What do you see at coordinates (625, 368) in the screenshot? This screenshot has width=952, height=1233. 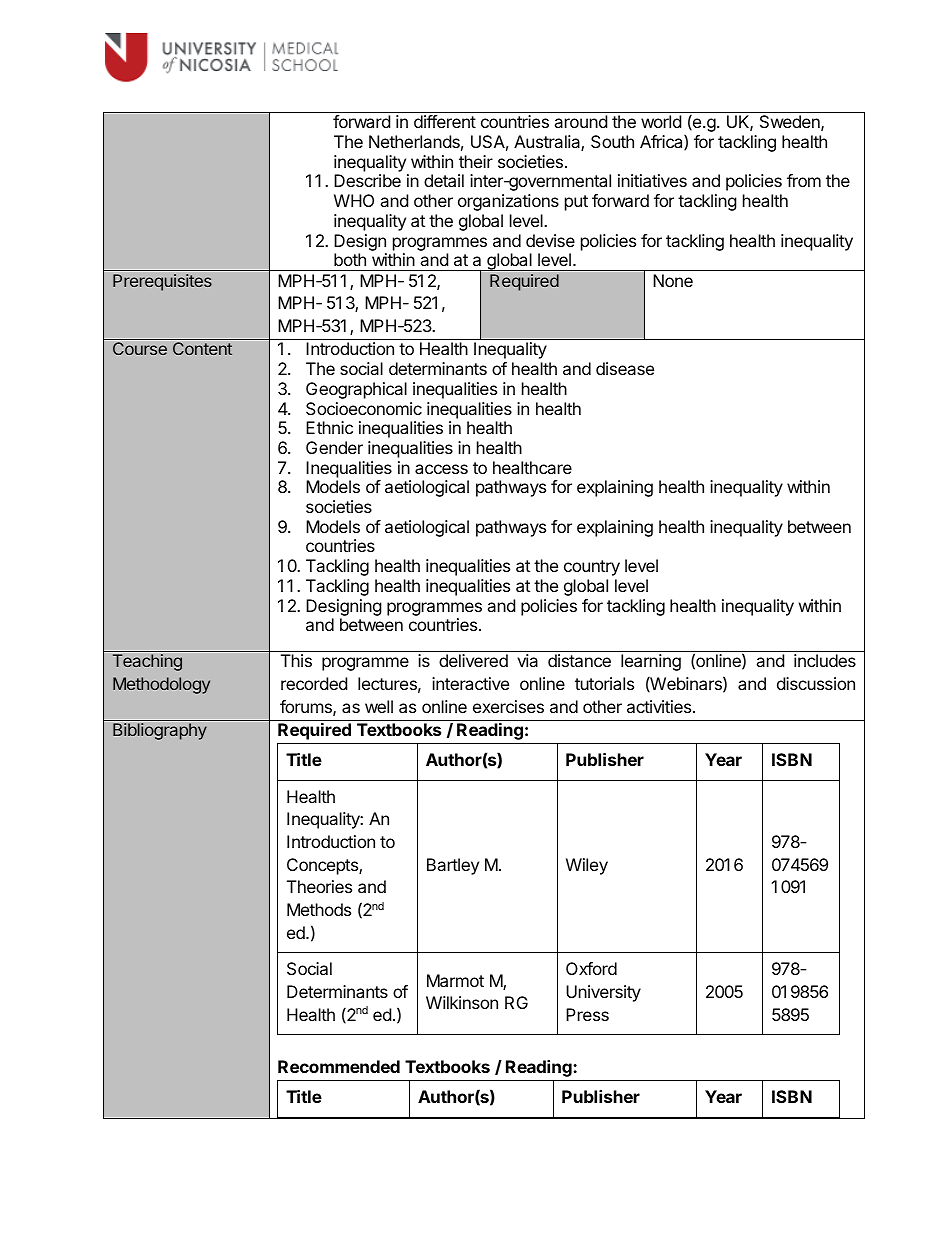 I see `disease` at bounding box center [625, 368].
